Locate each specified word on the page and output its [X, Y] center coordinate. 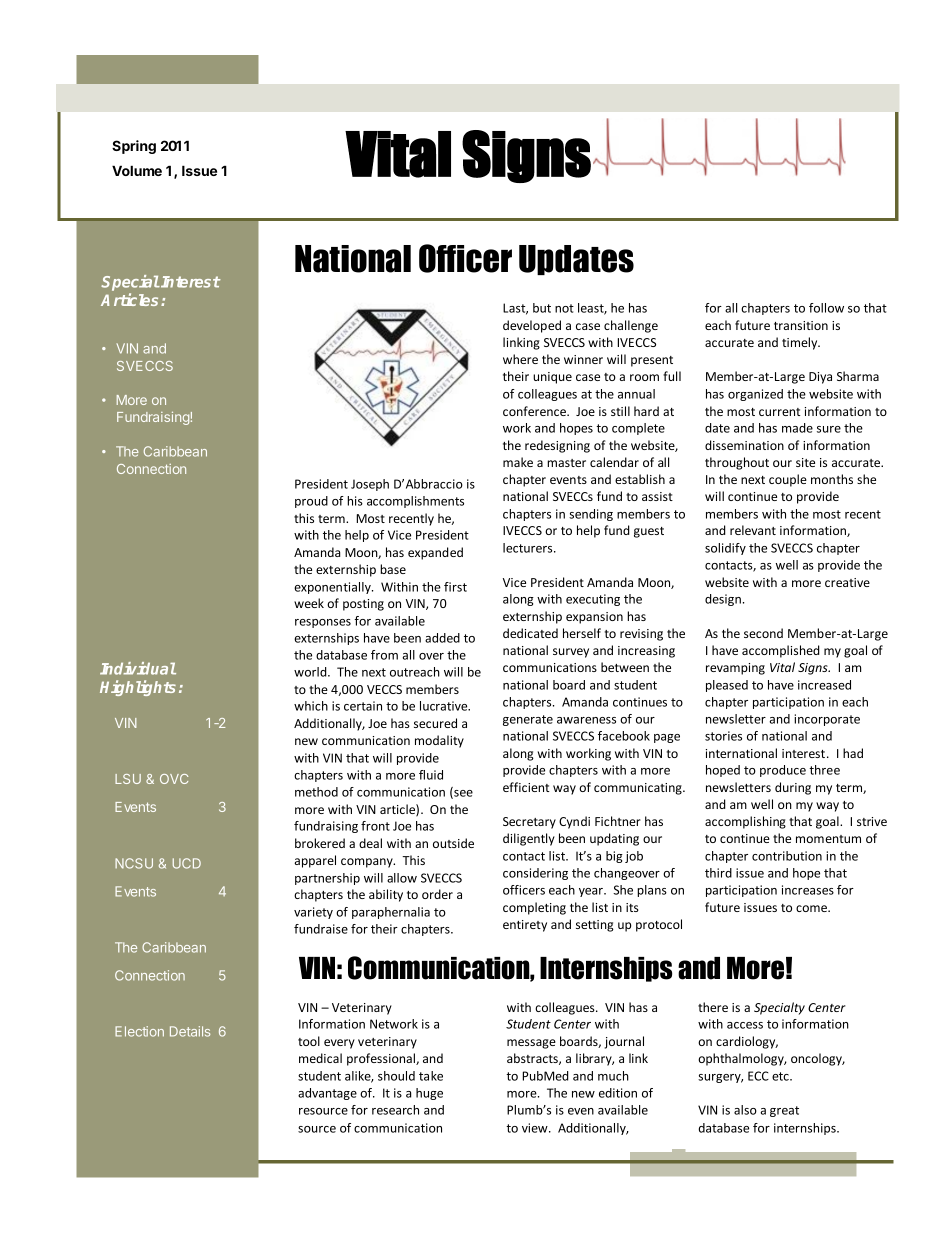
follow [826, 308]
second [763, 633]
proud [311, 502]
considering [535, 874]
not [564, 308]
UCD [187, 863]
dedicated [530, 633]
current [779, 412]
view [536, 1128]
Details [190, 1031]
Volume [137, 170]
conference [535, 411]
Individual [138, 668]
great [784, 1111]
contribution [787, 856]
